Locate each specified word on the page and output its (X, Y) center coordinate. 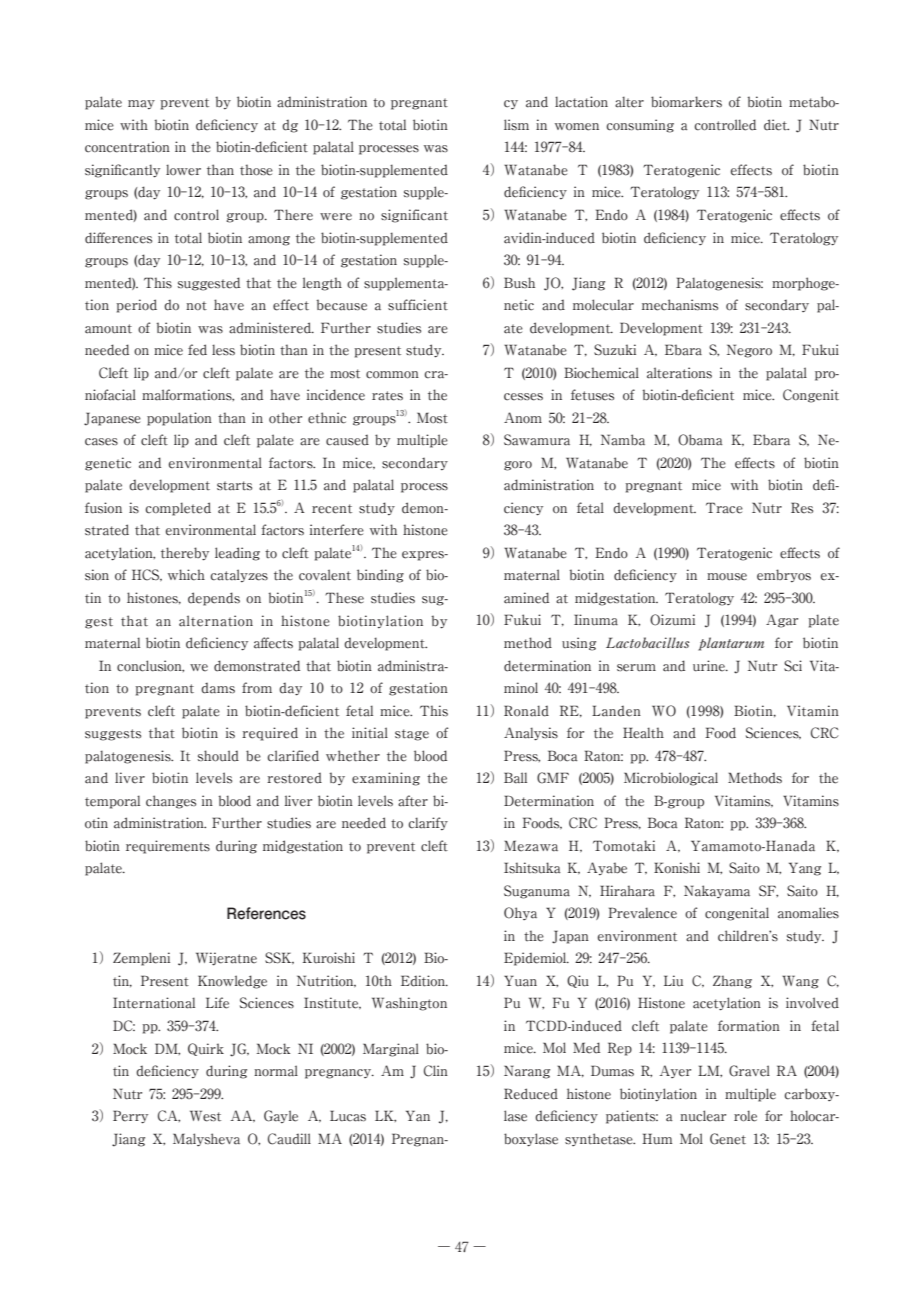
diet (776, 125)
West (205, 1116)
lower (183, 170)
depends (214, 599)
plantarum (731, 644)
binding (380, 576)
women (577, 127)
